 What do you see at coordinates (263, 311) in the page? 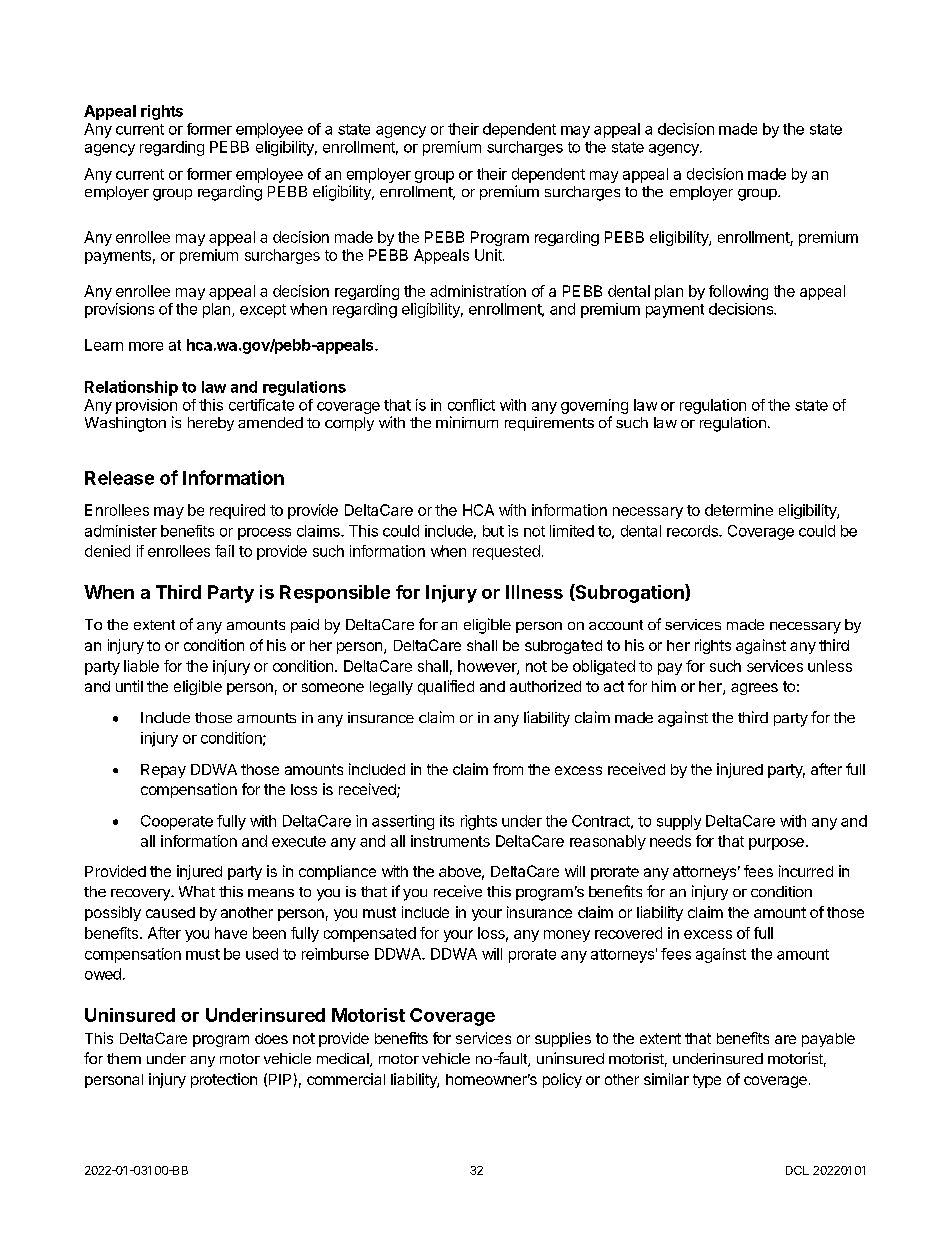
I see `except` at bounding box center [263, 311].
